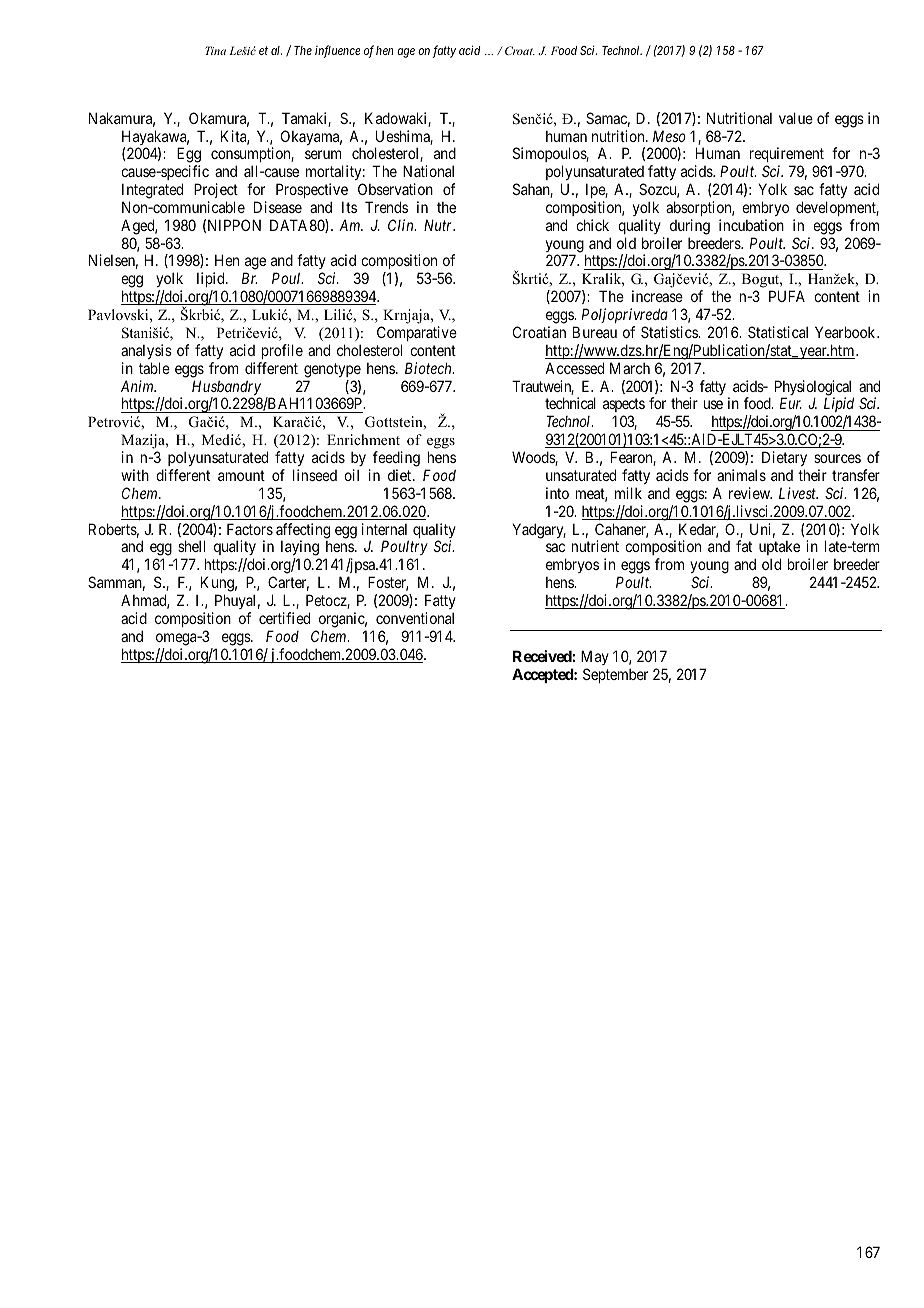 The height and width of the screenshot is (1308, 924). Describe the element at coordinates (837, 458) in the screenshot. I see `sources` at that location.
